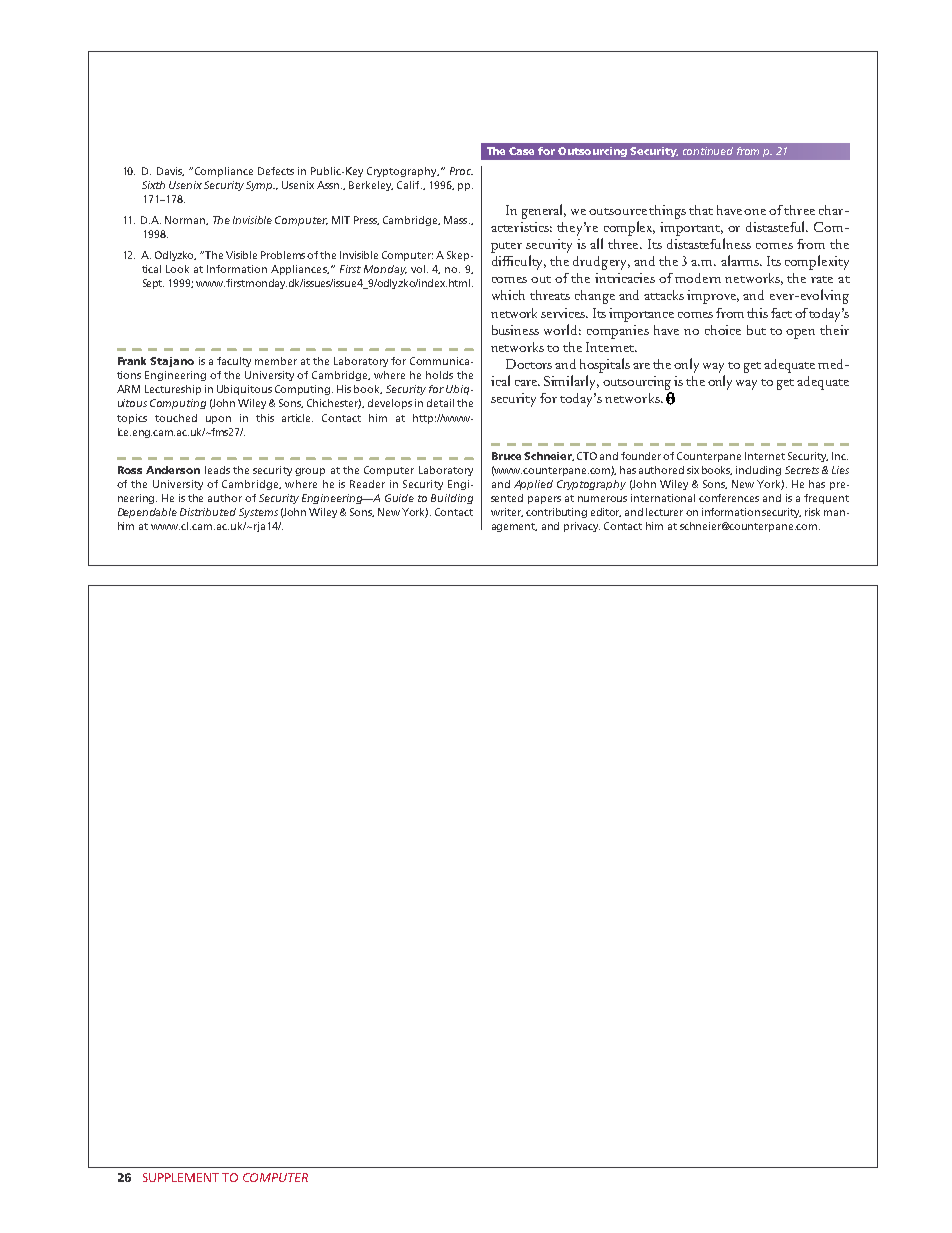 This document has height=1233, width=952. I want to click on Compliance, so click(224, 172).
